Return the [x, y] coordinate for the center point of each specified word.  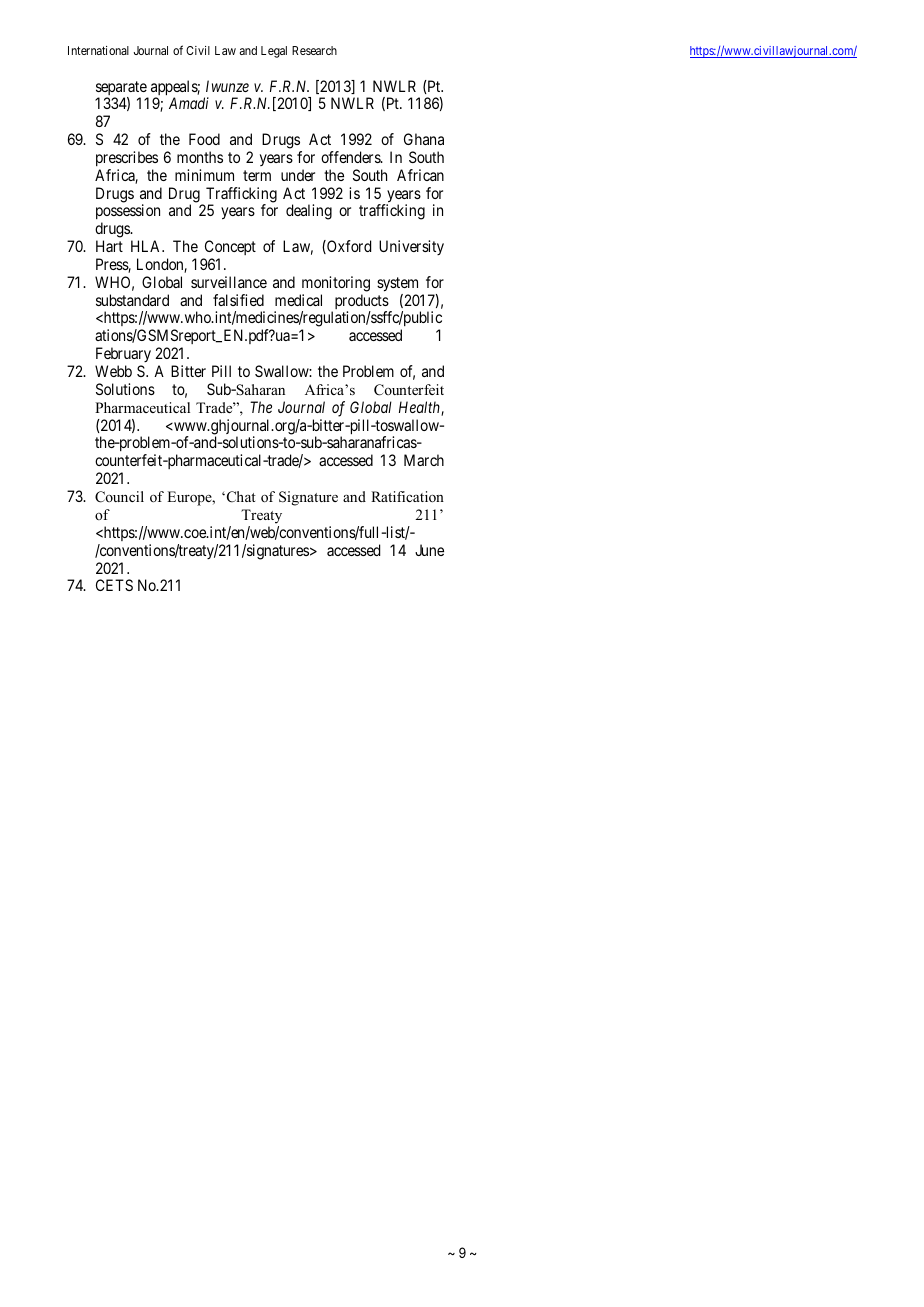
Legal [274, 52]
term [257, 175]
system [397, 284]
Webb [113, 371]
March [424, 460]
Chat [240, 497]
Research [314, 50]
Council [119, 497]
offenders [351, 157]
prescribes [127, 158]
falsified [238, 300]
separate [122, 89]
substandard [132, 300]
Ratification [407, 496]
